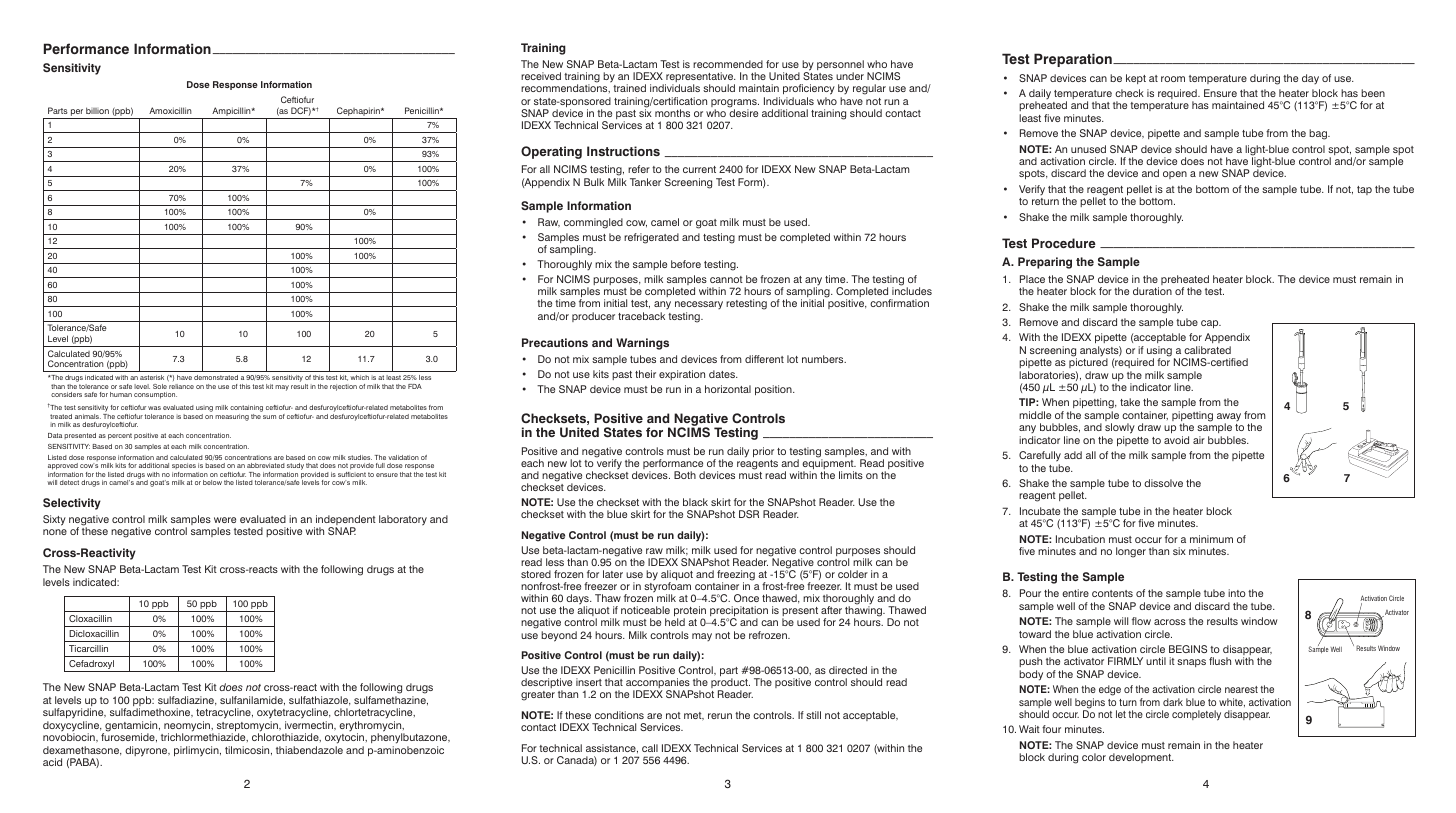 The height and width of the document is (813, 1456). Describe the element at coordinates (728, 389) in the document. I see `horizontal` at that location.
